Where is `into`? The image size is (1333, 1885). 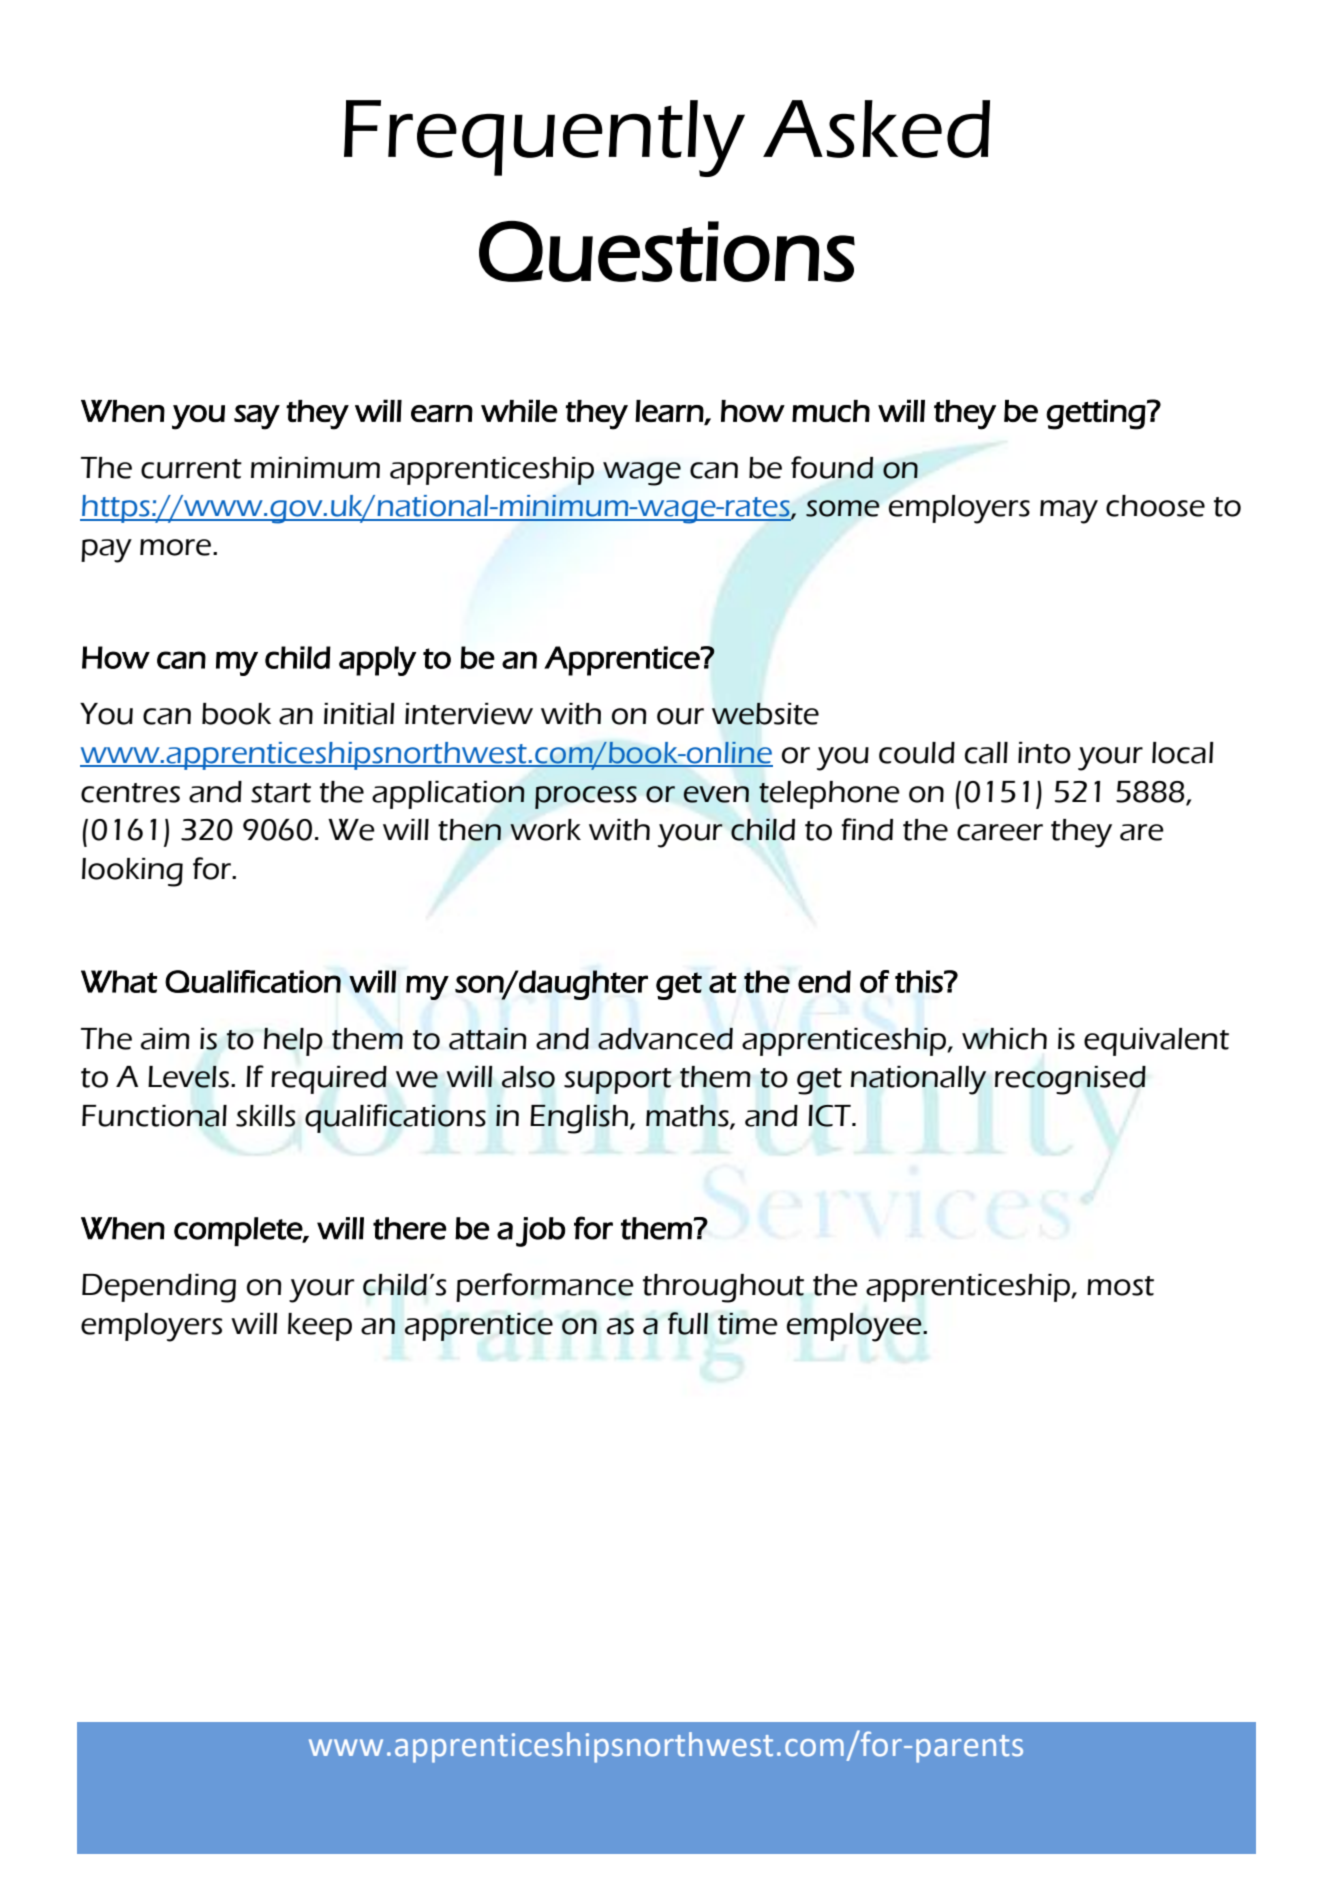
into is located at coordinates (1044, 753).
